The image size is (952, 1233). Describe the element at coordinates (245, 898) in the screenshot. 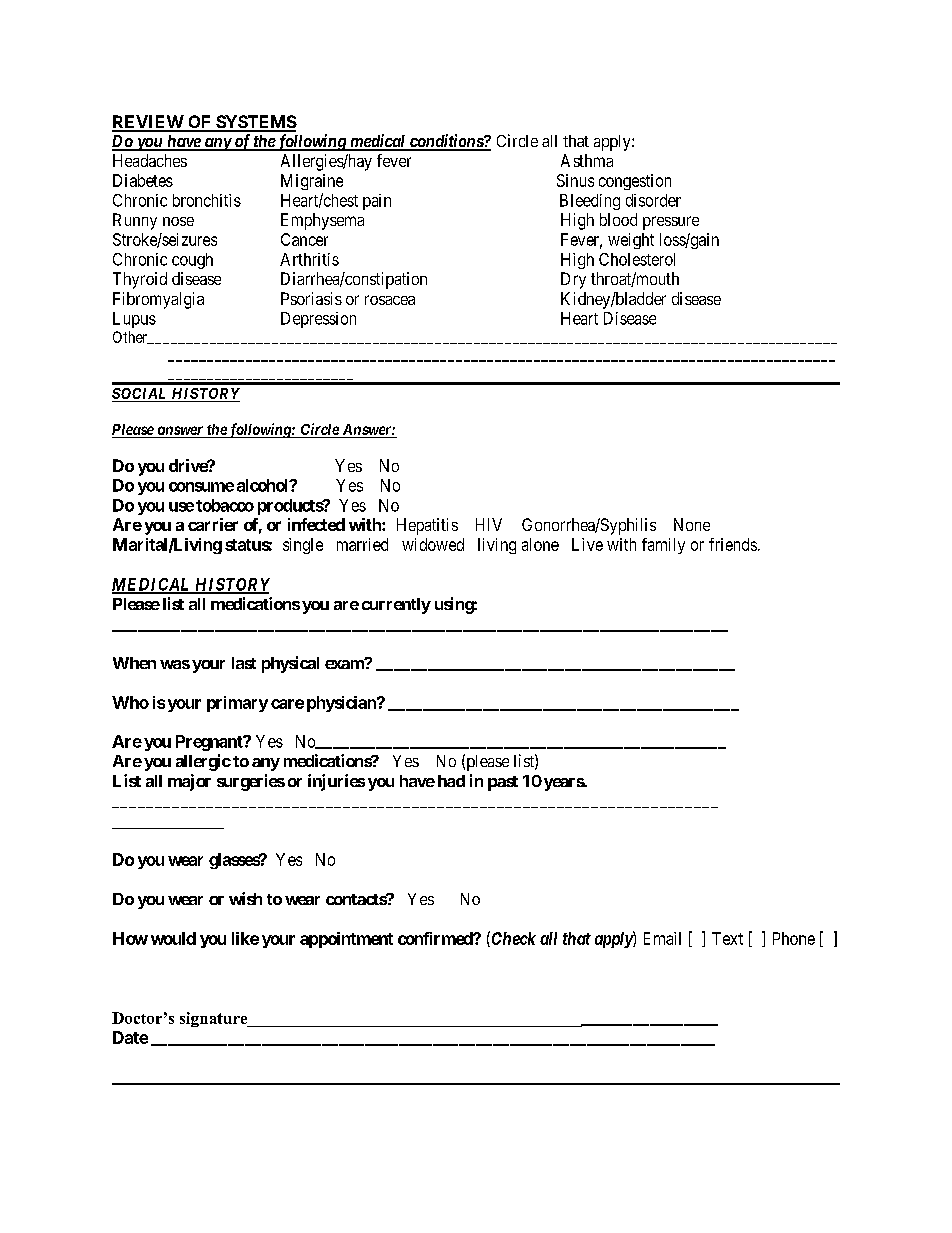

I see `wish` at that location.
